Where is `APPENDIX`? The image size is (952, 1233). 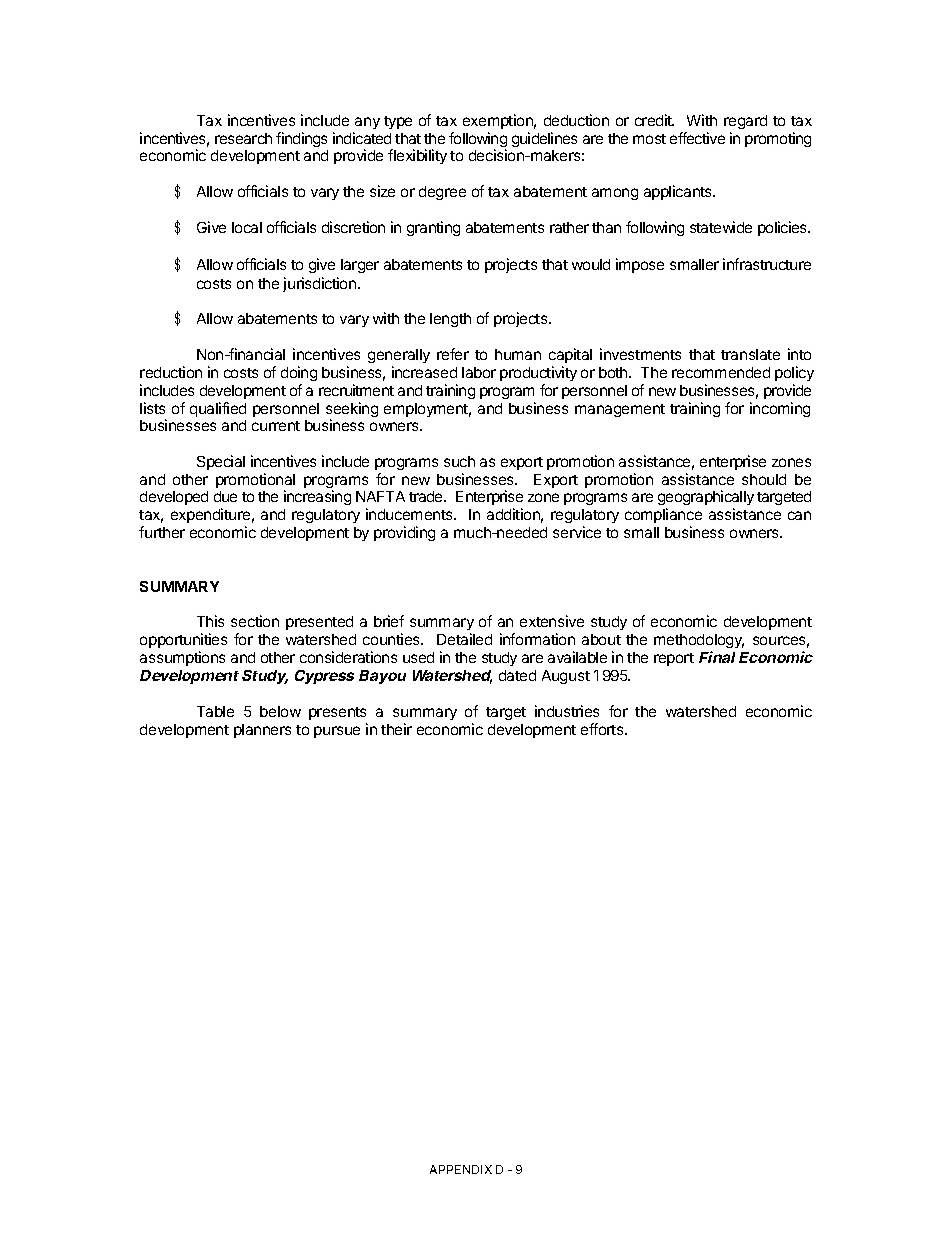 APPENDIX is located at coordinates (461, 1169).
